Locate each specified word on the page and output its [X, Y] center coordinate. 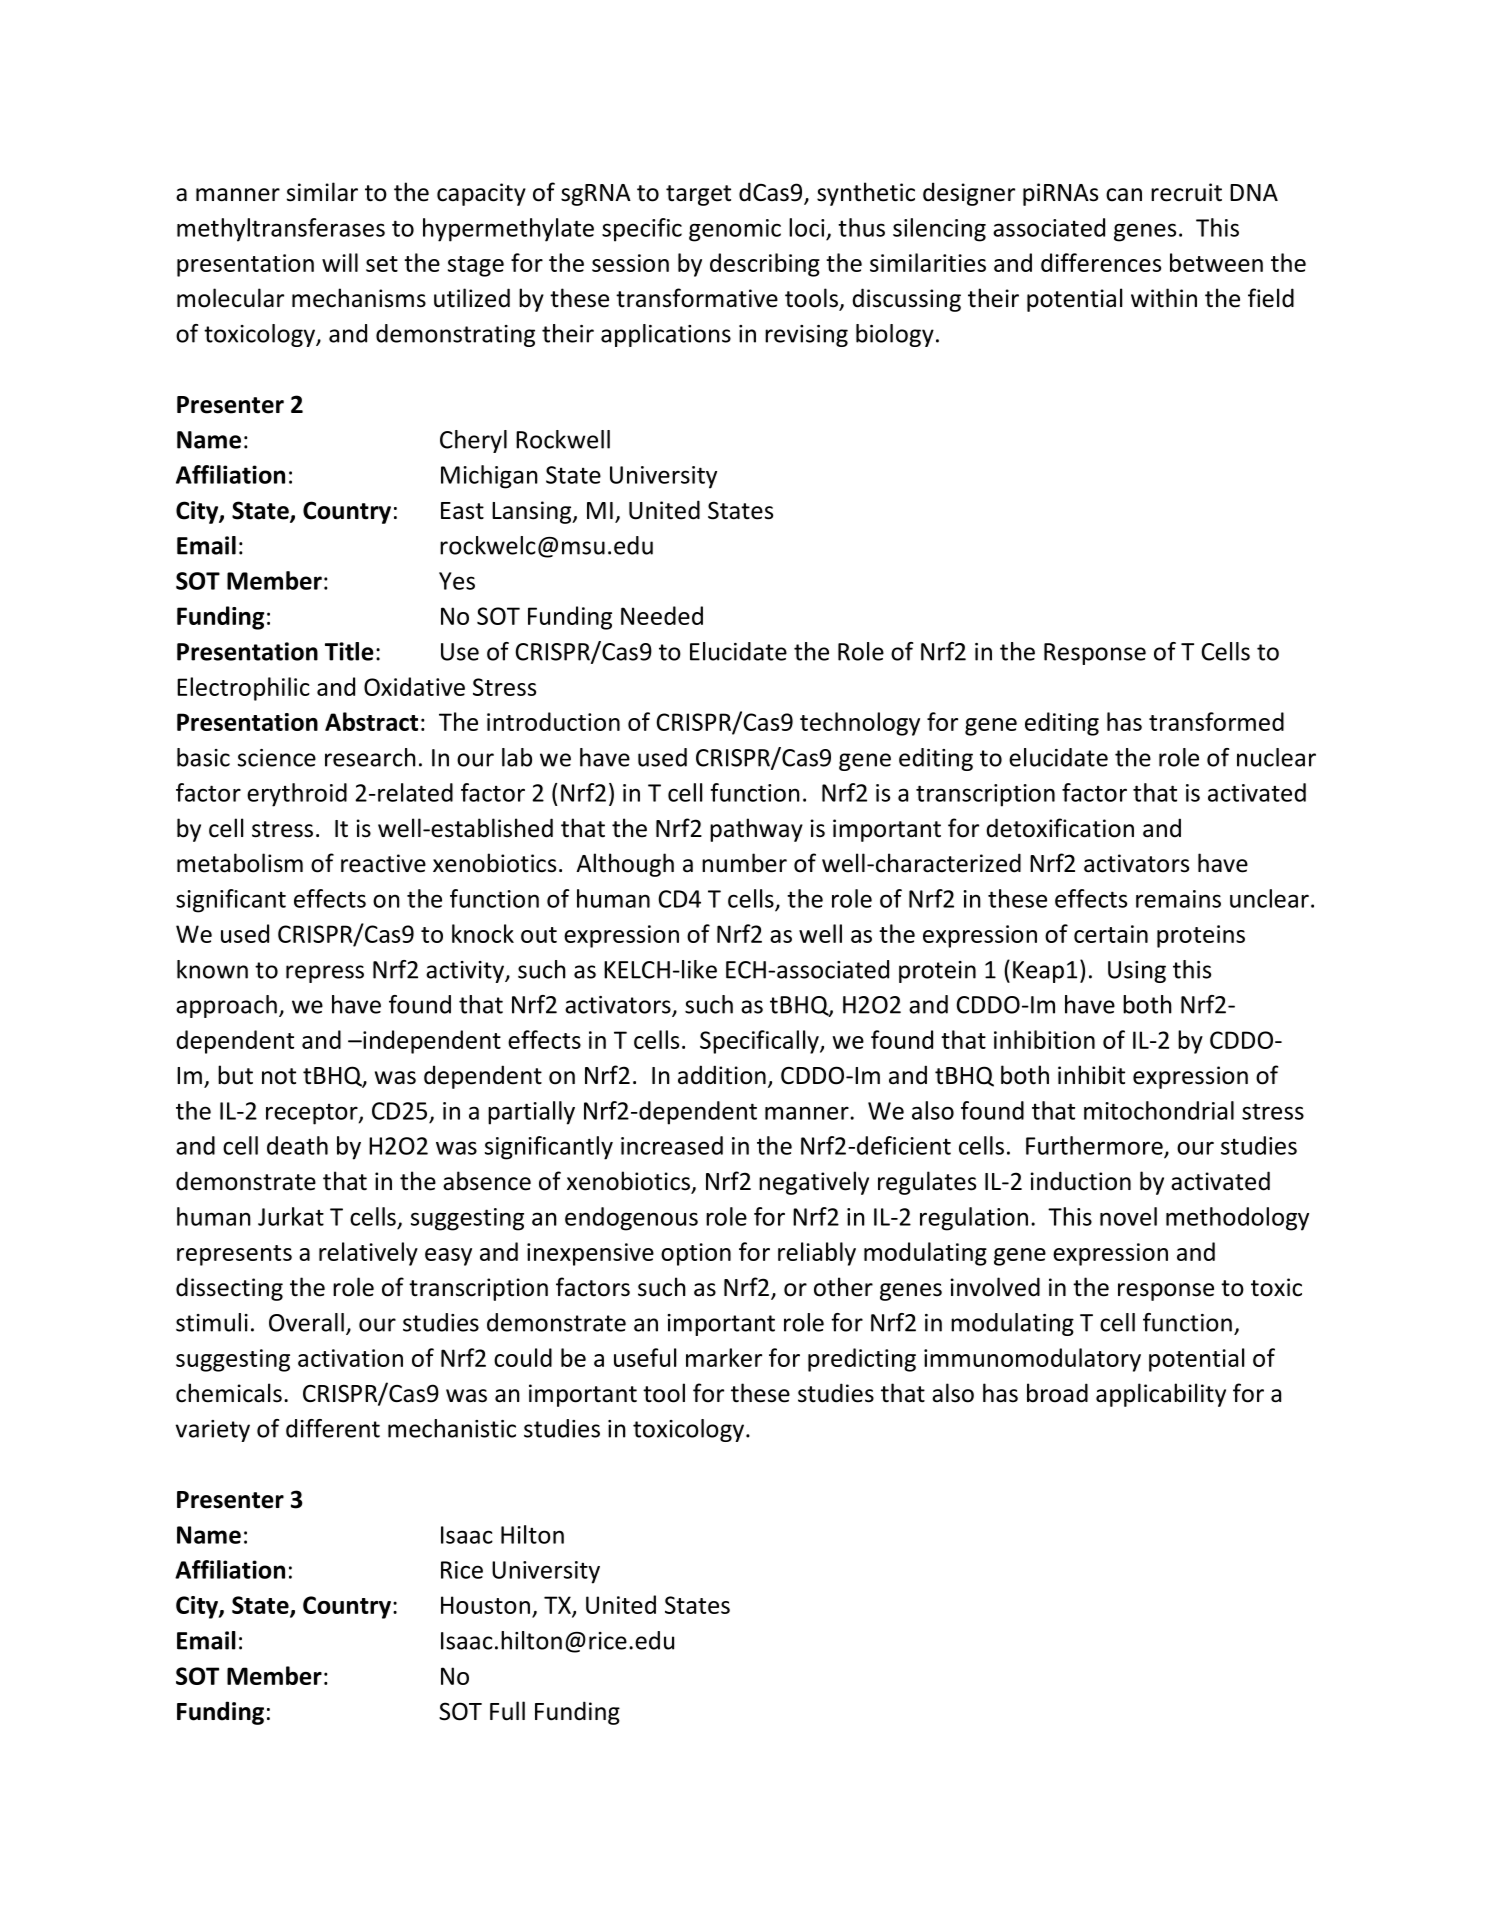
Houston [485, 1605]
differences [1101, 262]
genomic [735, 230]
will [340, 262]
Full [507, 1711]
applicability [1161, 1395]
